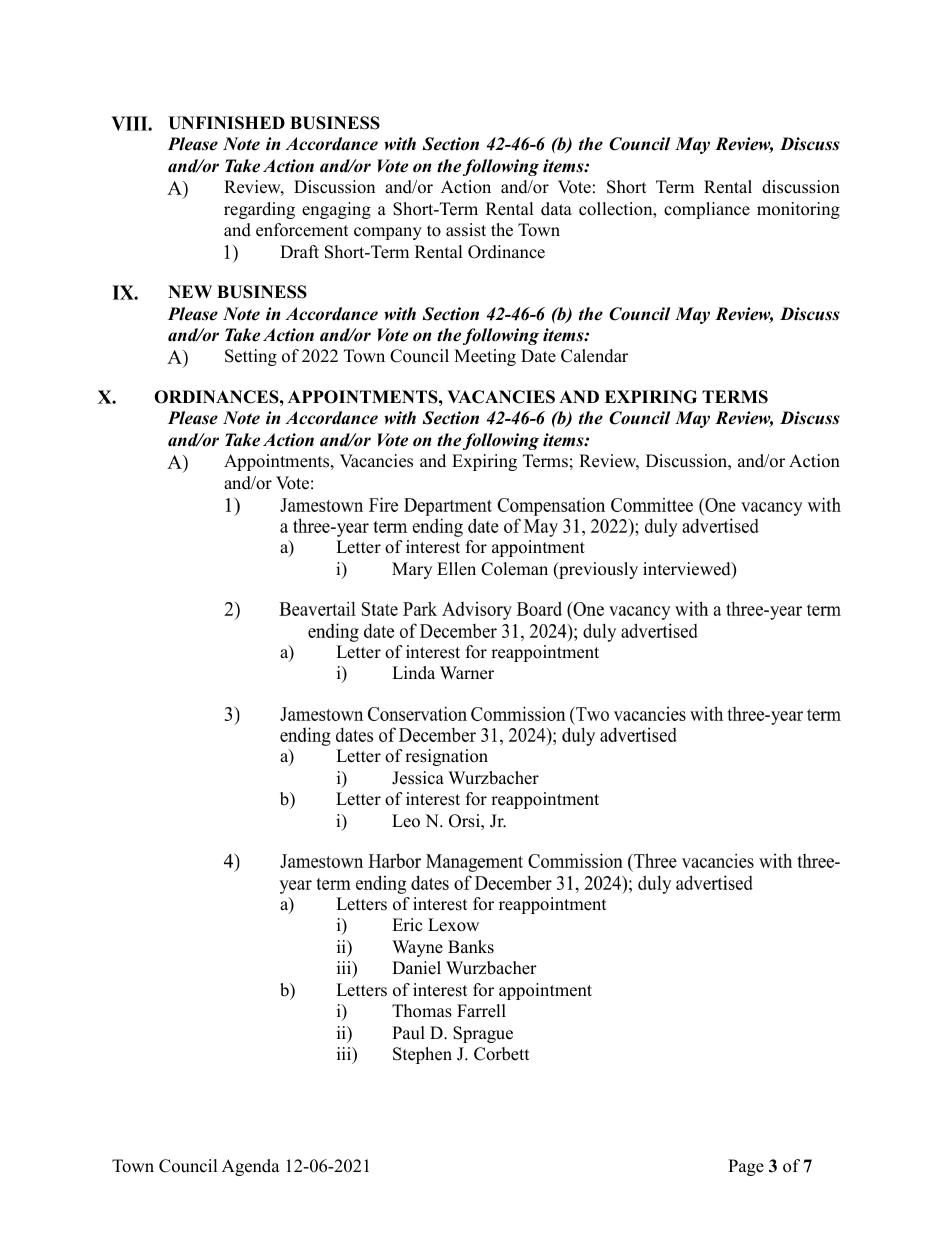 The width and height of the screenshot is (952, 1233). I want to click on Page, so click(746, 1167).
